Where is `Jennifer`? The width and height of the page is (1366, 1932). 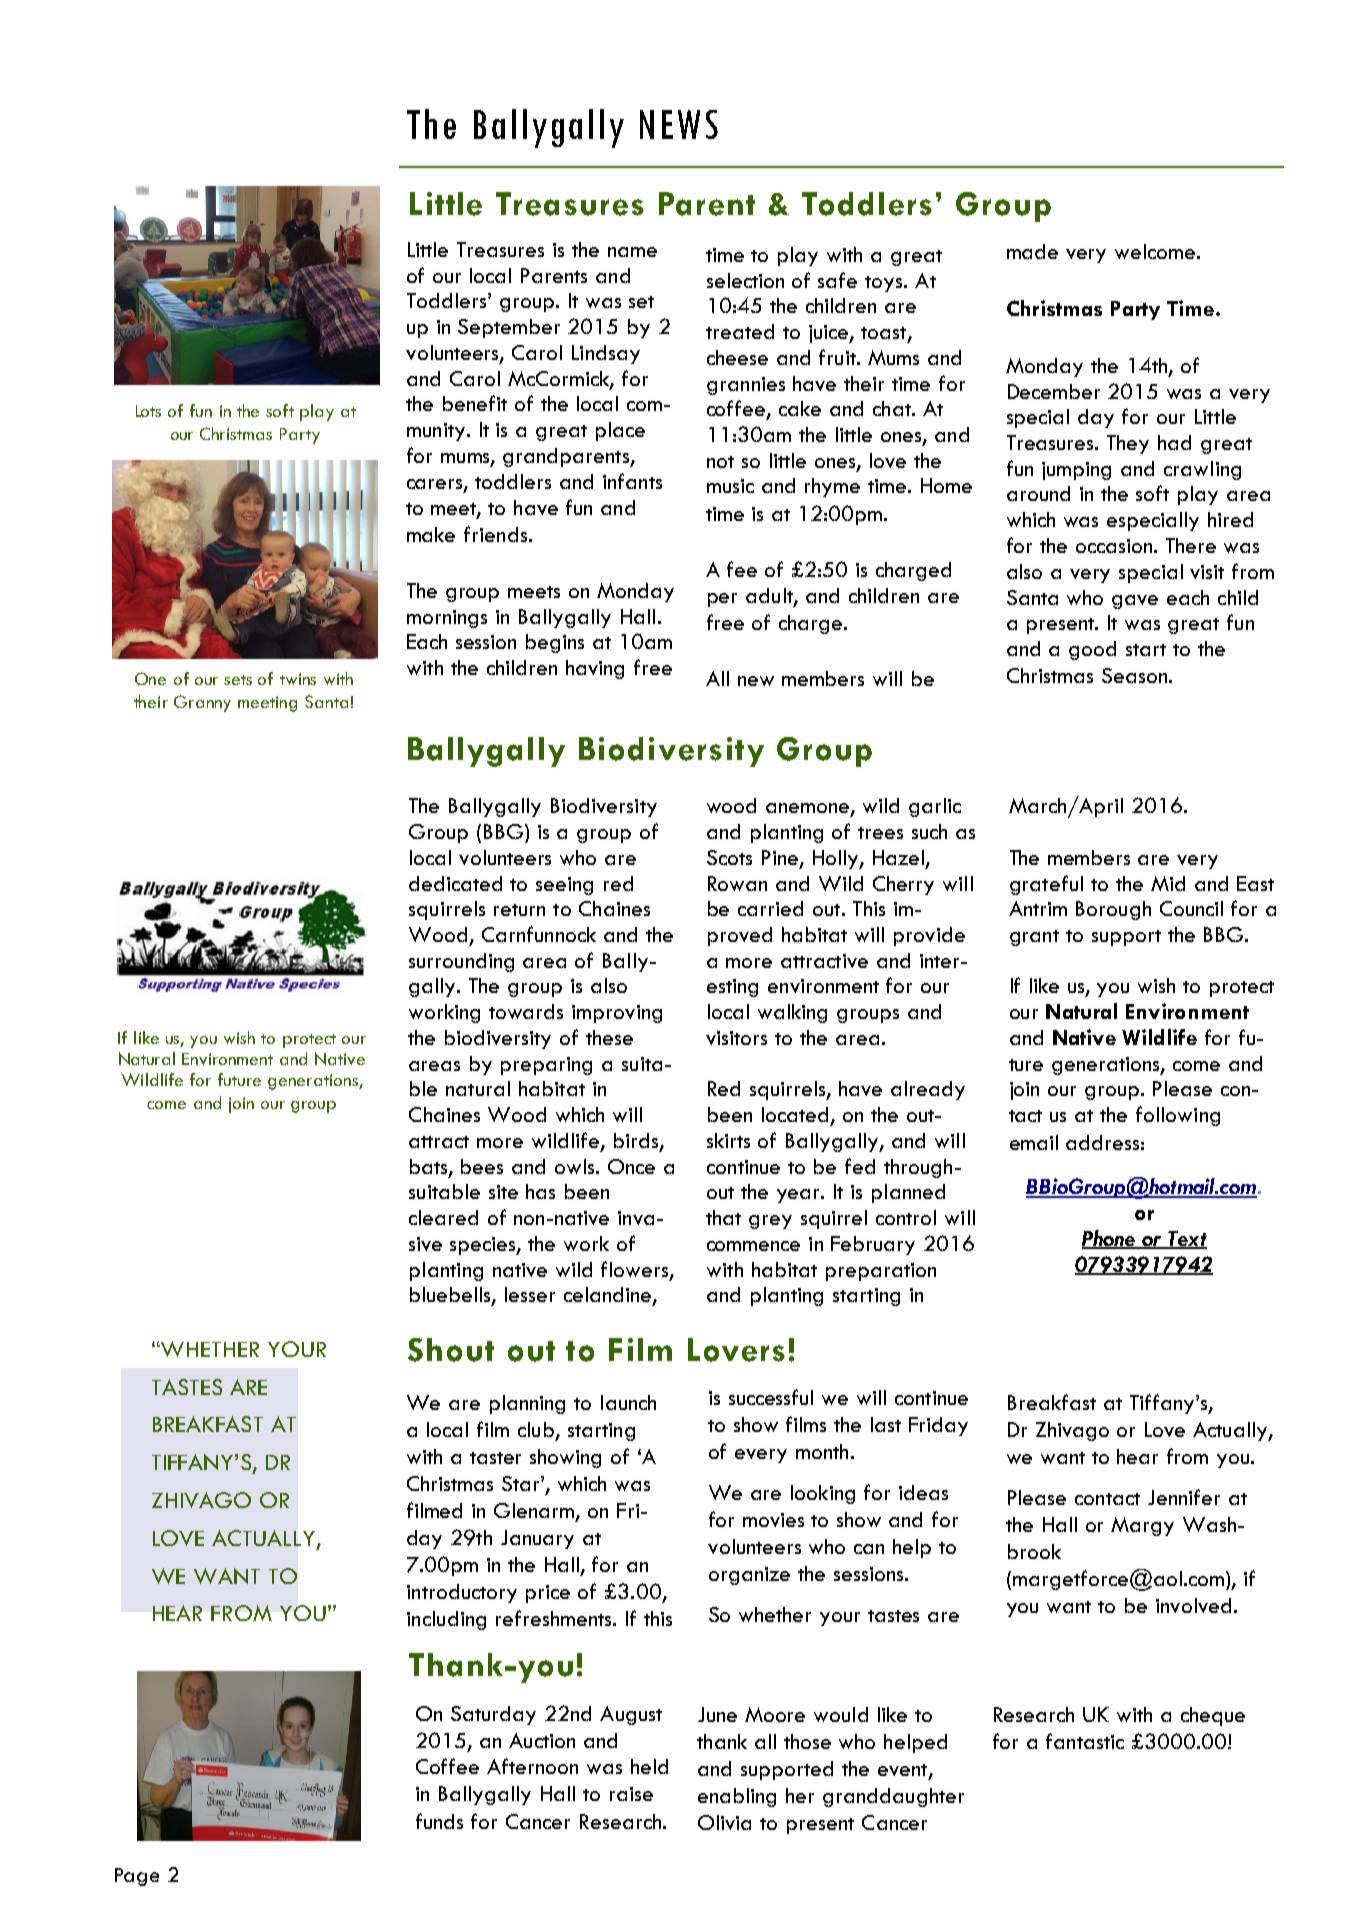
Jennifer is located at coordinates (1184, 1497).
